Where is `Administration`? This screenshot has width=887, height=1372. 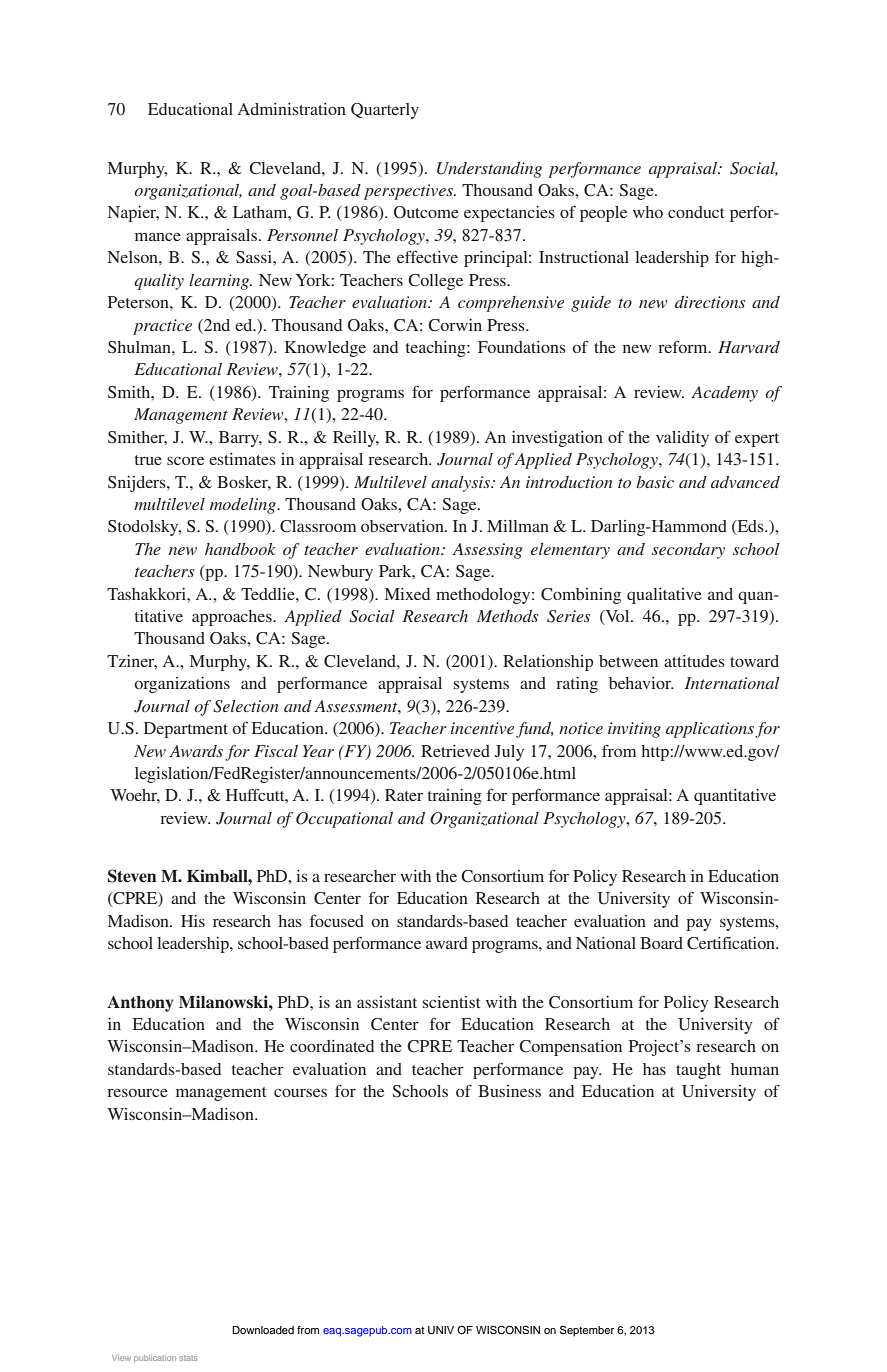
Administration is located at coordinates (292, 109).
